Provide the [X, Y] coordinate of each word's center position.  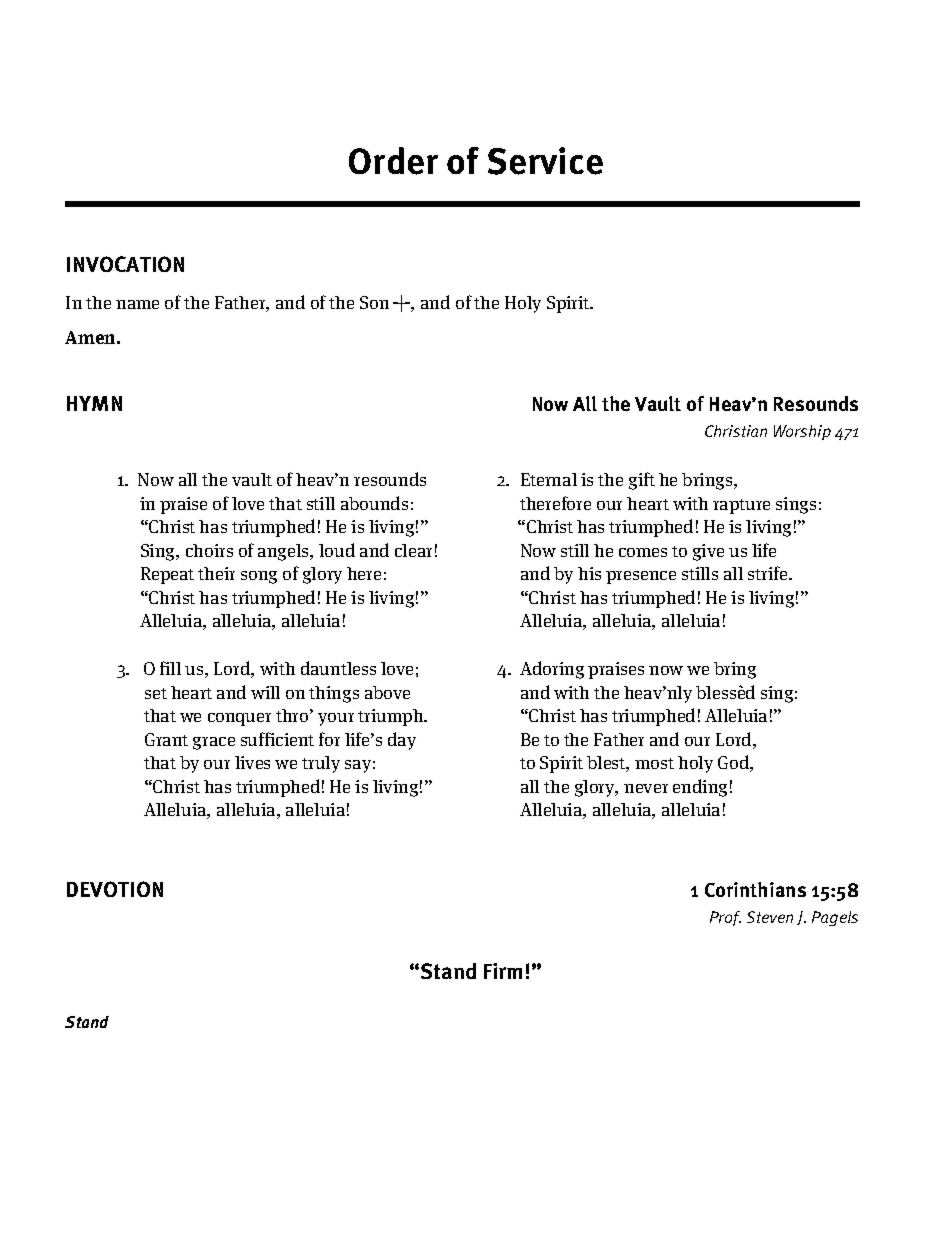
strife [769, 573]
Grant [166, 739]
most [654, 763]
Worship [802, 432]
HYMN [94, 403]
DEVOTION [115, 889]
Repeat [167, 575]
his [589, 573]
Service [545, 161]
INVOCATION [125, 264]
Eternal [549, 479]
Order [393, 161]
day [402, 741]
